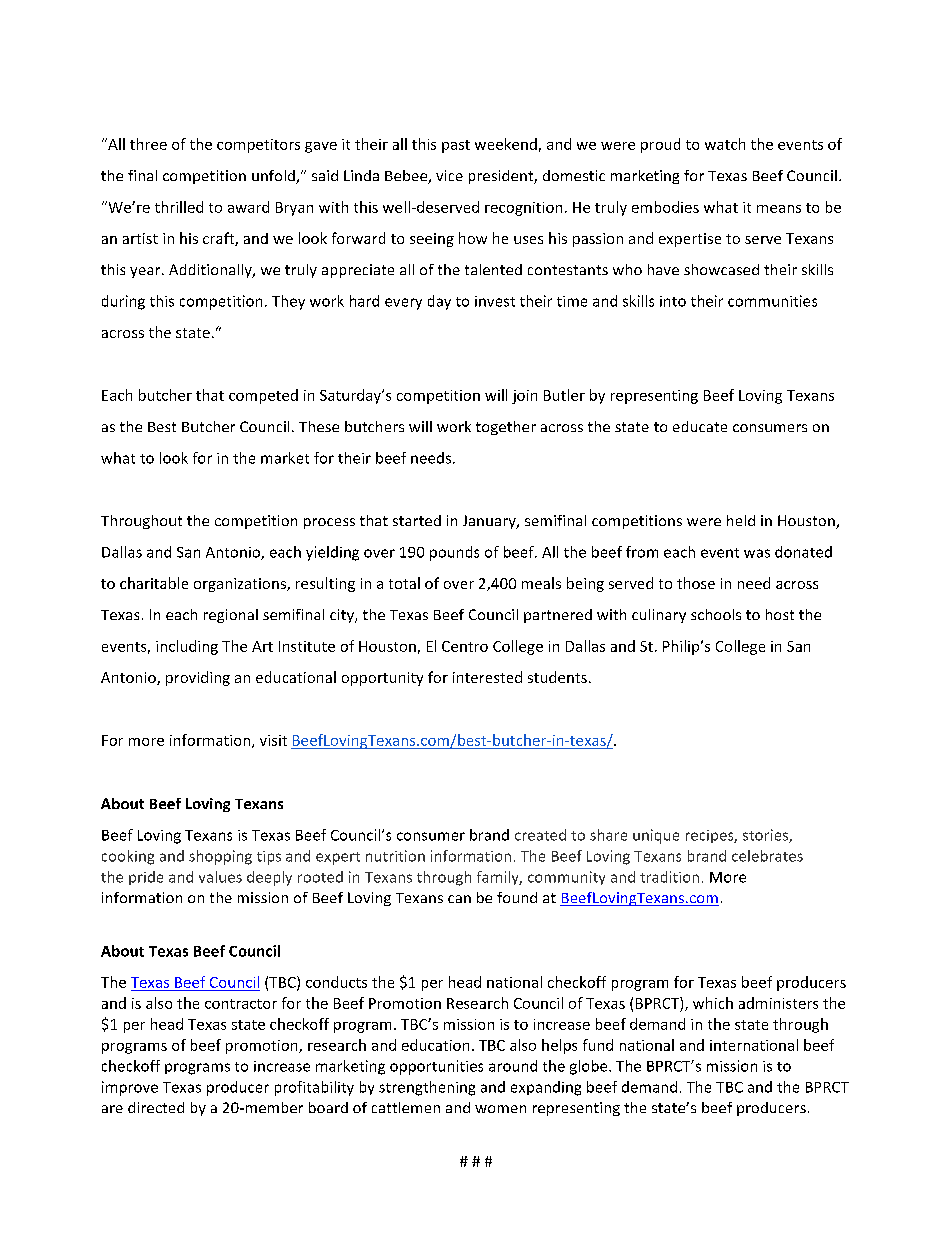 This page has width=952, height=1233. Describe the element at coordinates (465, 646) in the page. I see `Centro` at that location.
